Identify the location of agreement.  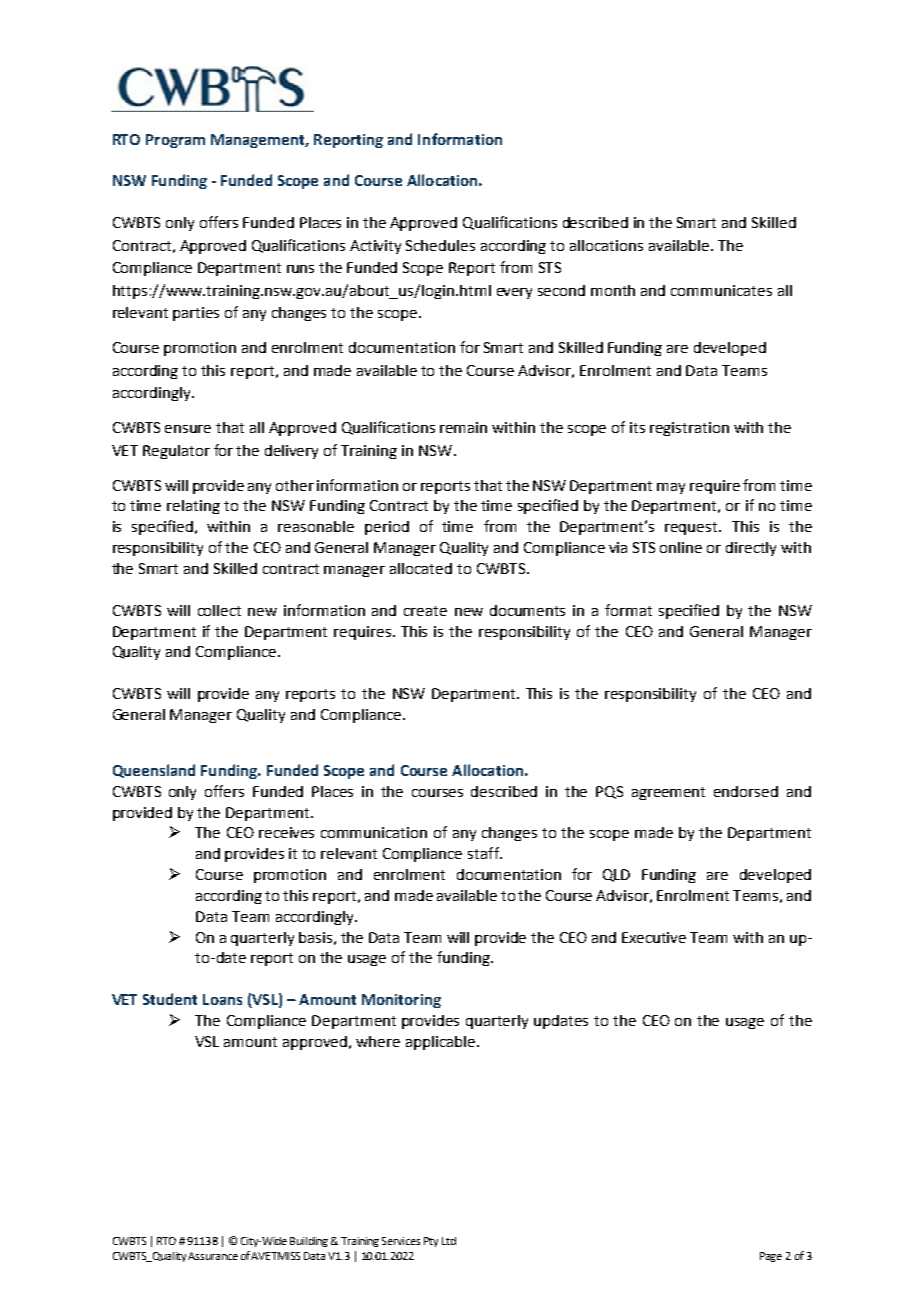
(668, 793).
